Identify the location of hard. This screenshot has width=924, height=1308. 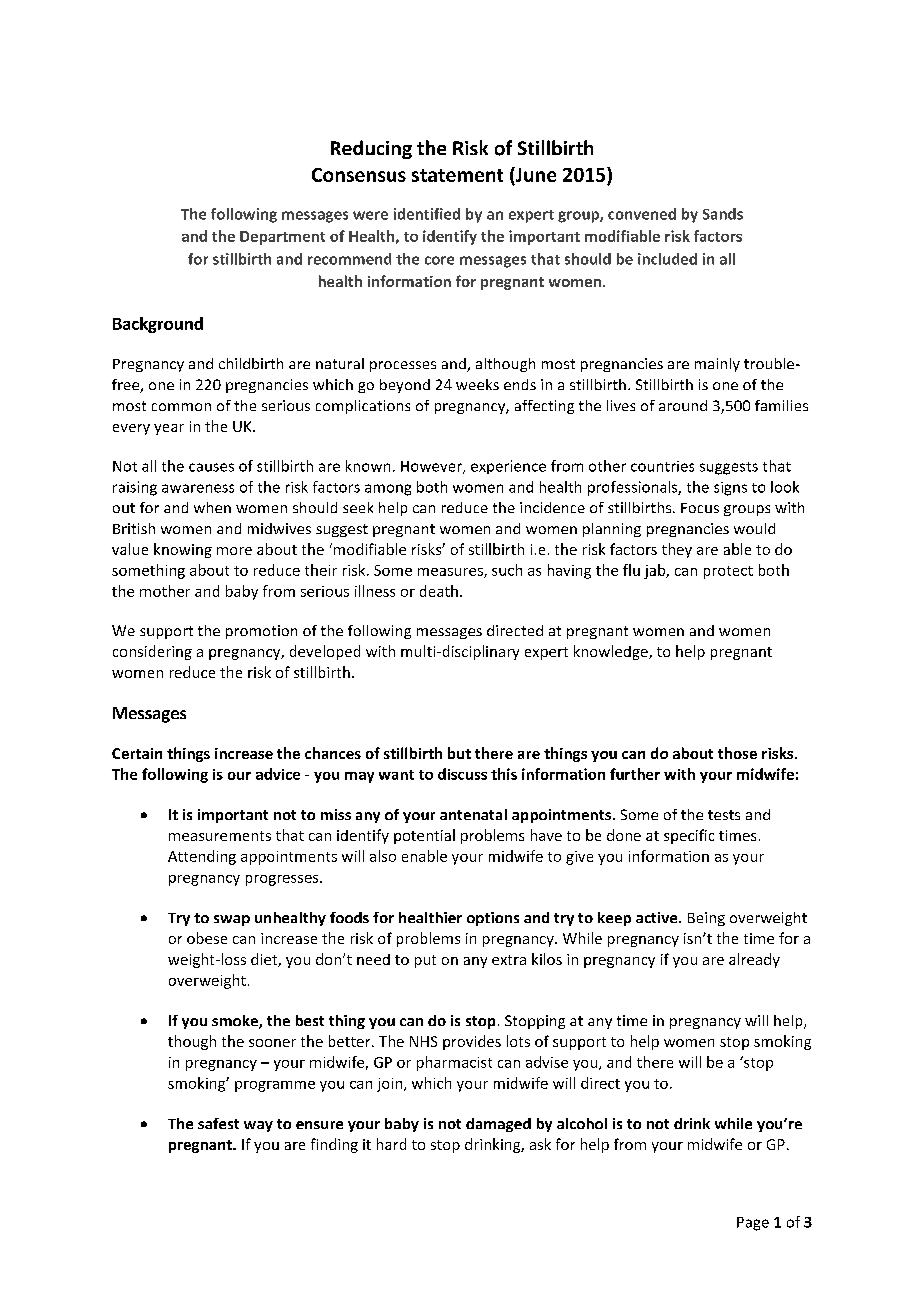
(391, 1144).
